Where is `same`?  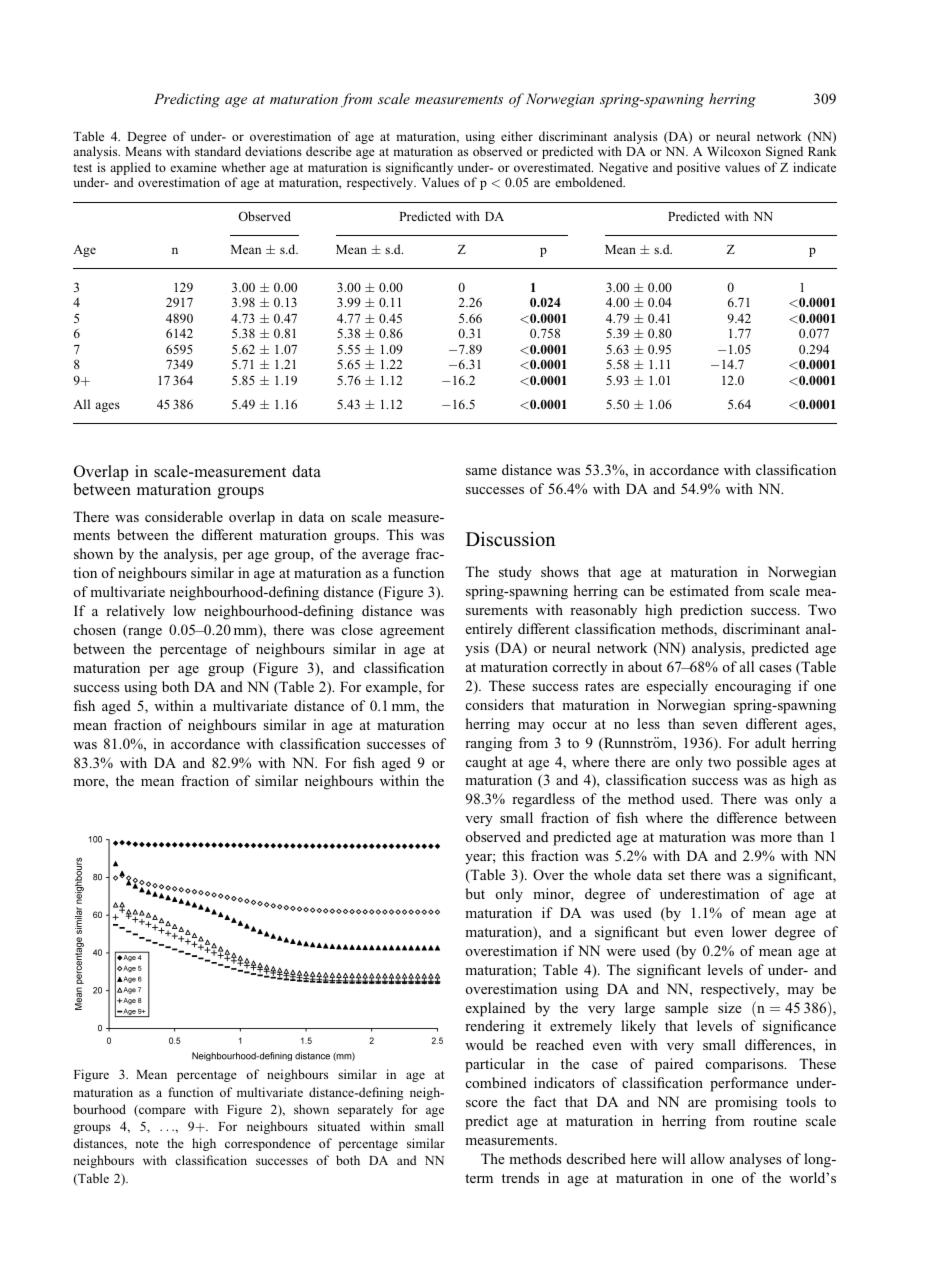
same is located at coordinates (481, 471).
